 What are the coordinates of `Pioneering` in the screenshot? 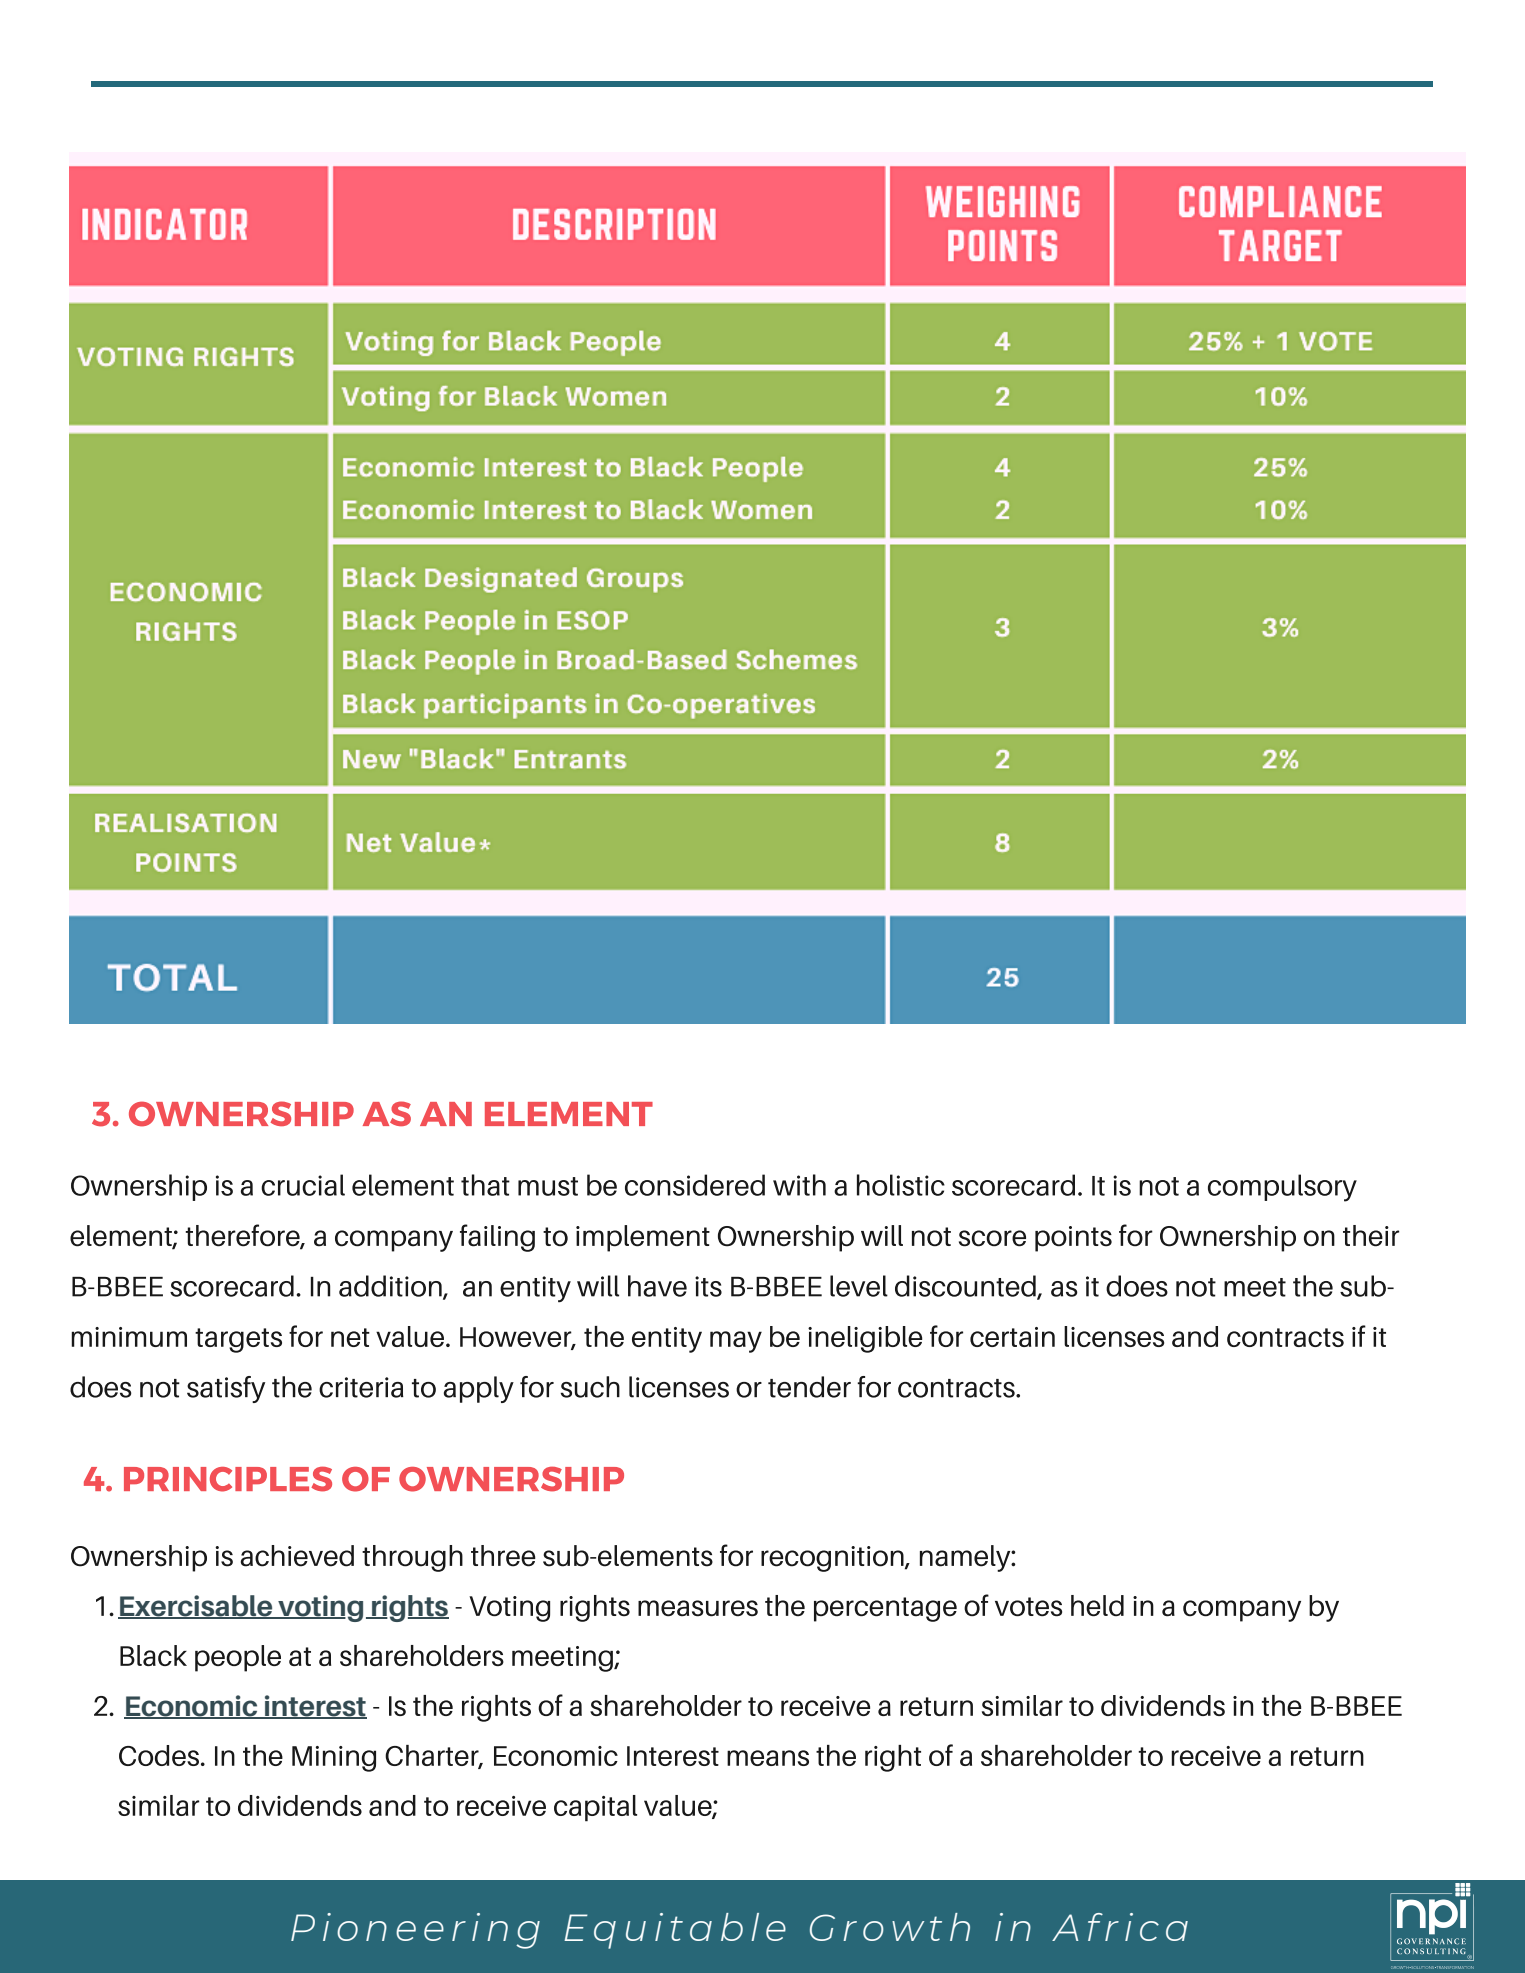 It's located at (415, 1931).
